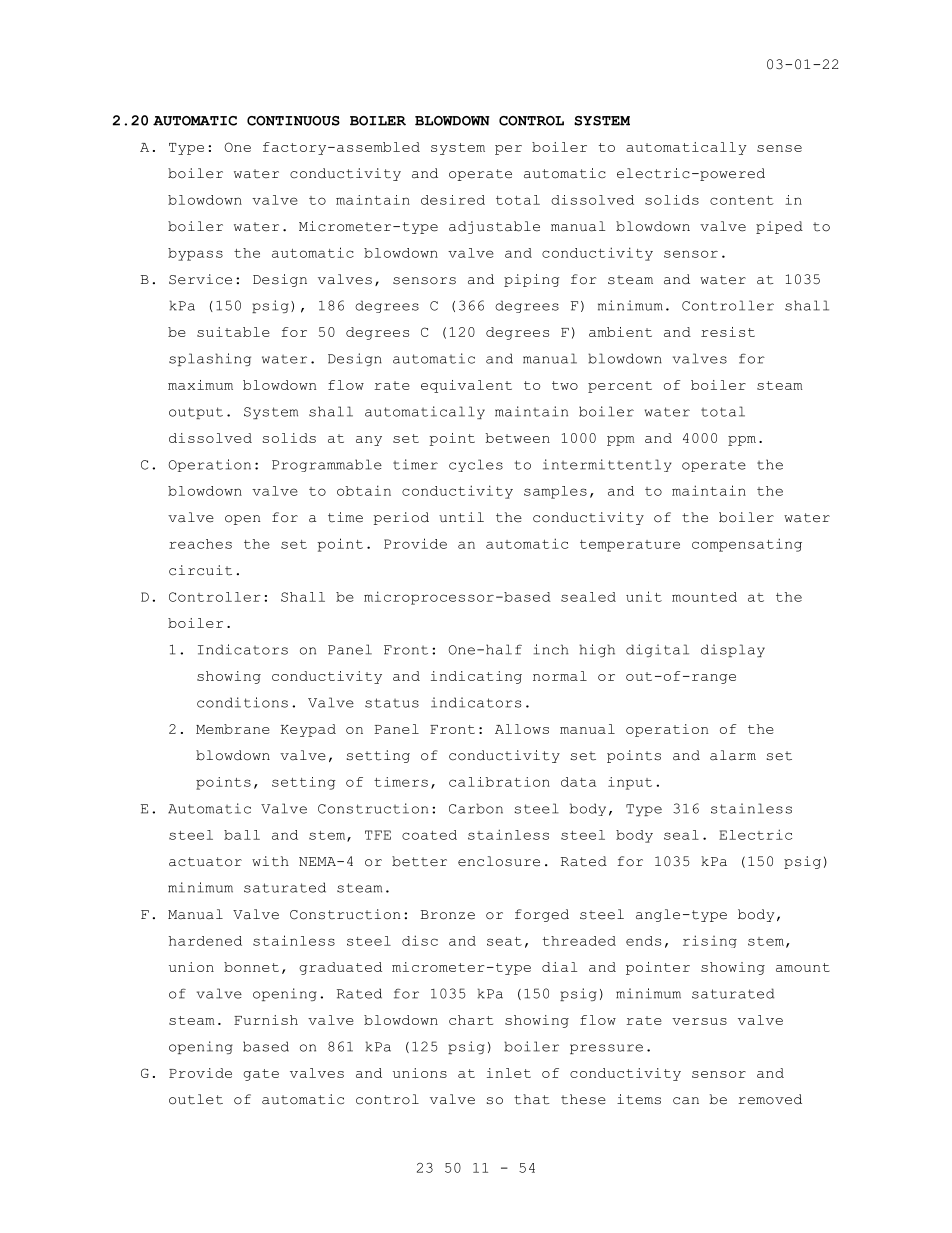  I want to click on circuit, so click(200, 570).
